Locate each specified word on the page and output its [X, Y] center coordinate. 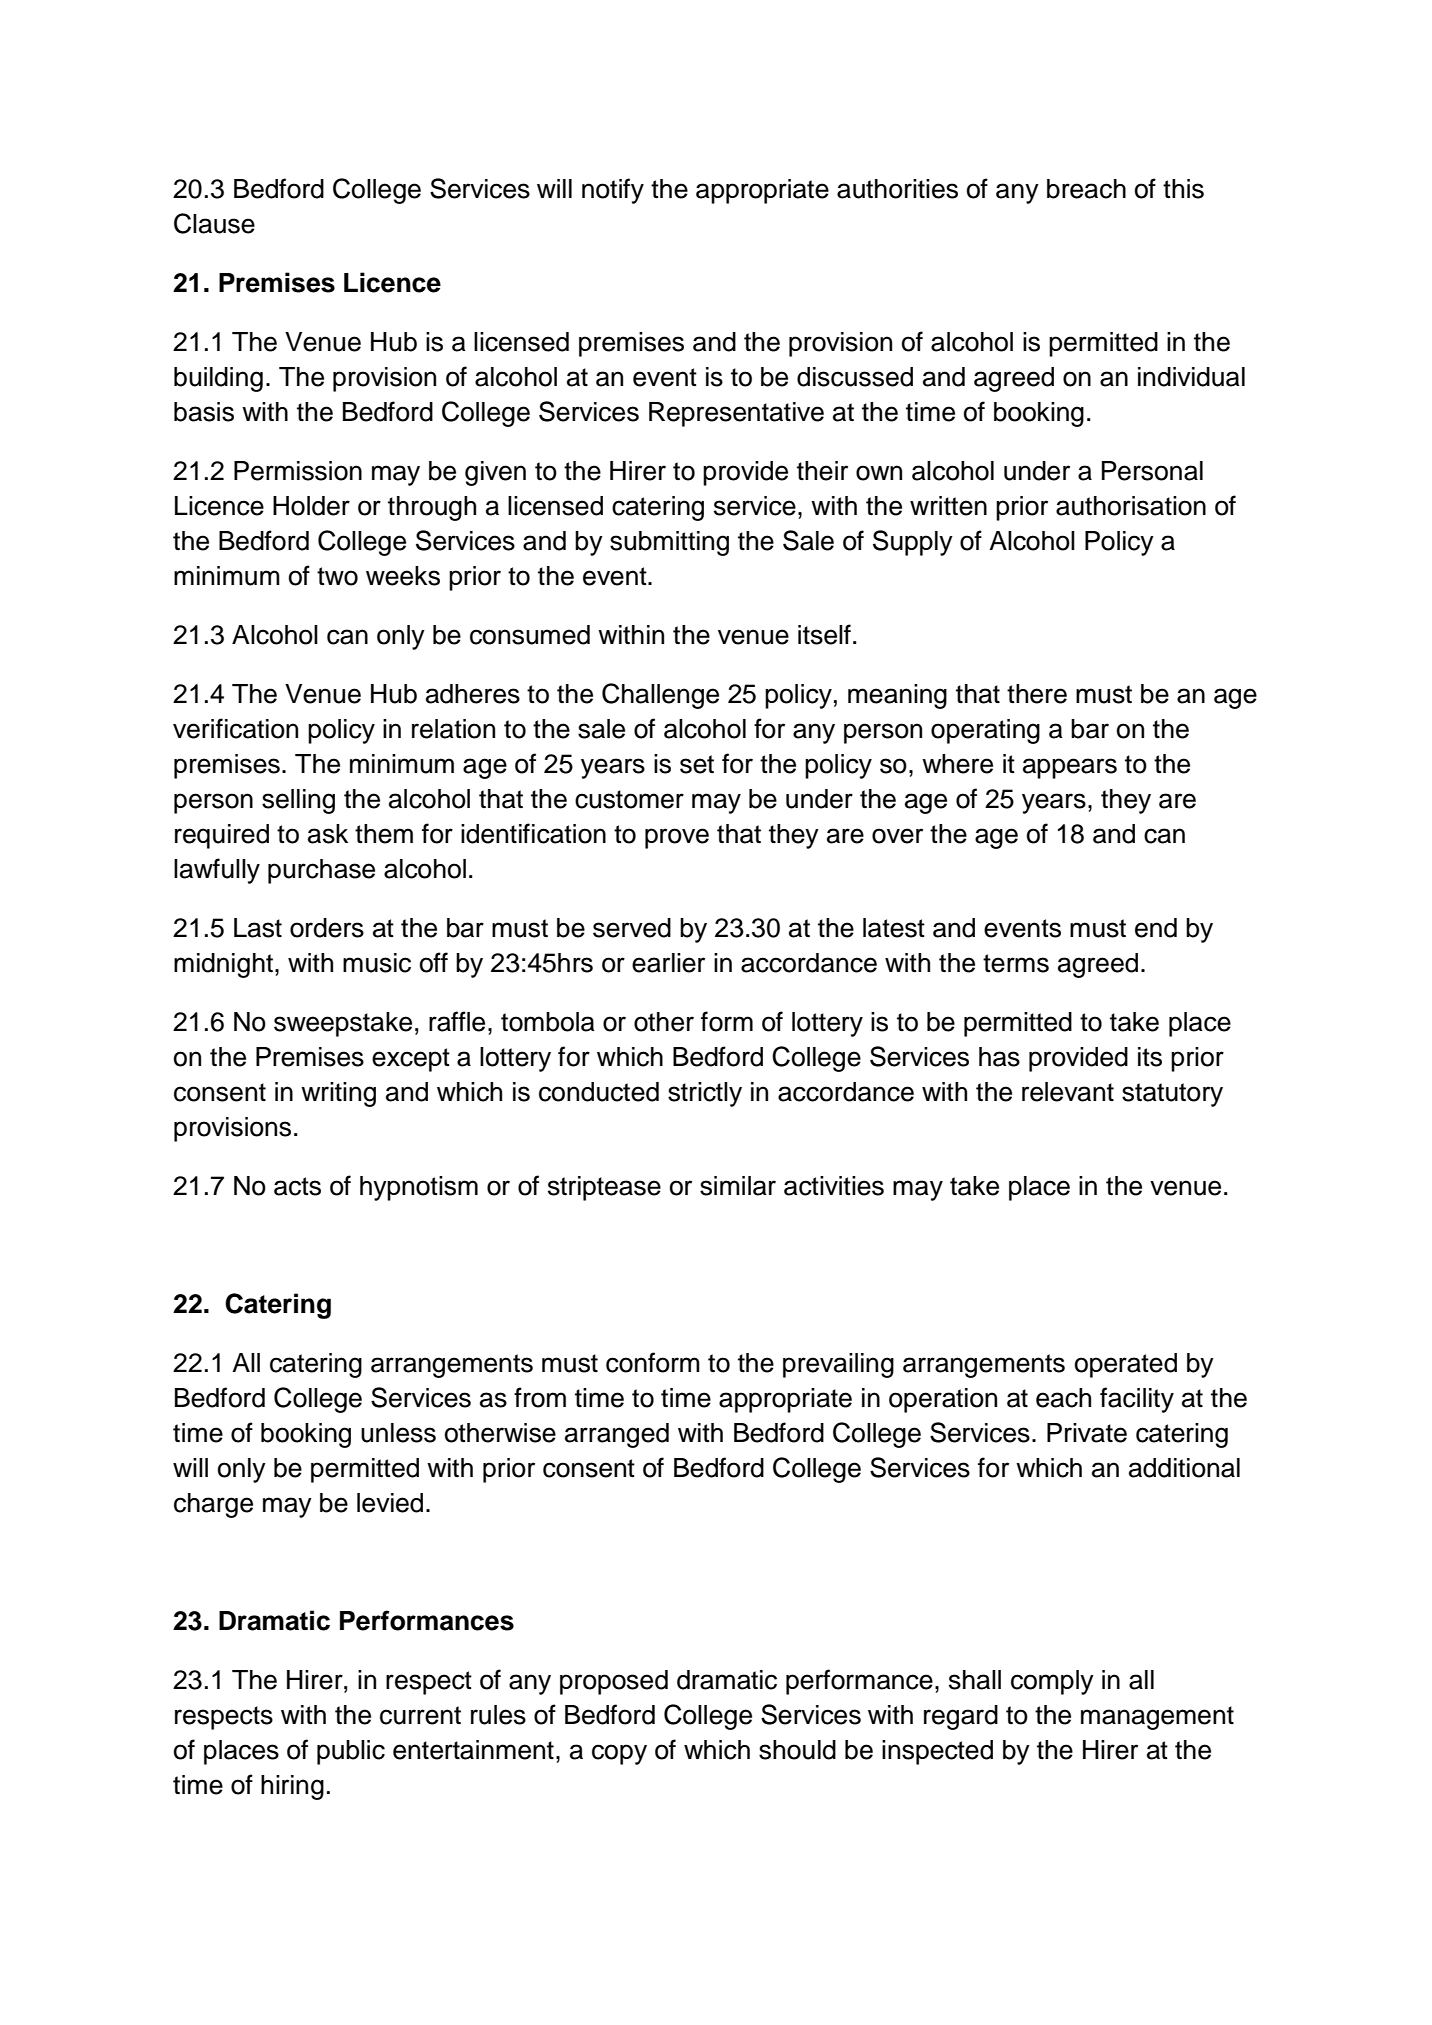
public [351, 1752]
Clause [214, 223]
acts [297, 1186]
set [697, 764]
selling [298, 801]
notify [613, 191]
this [1183, 189]
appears [1070, 768]
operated [1126, 1365]
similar [738, 1186]
